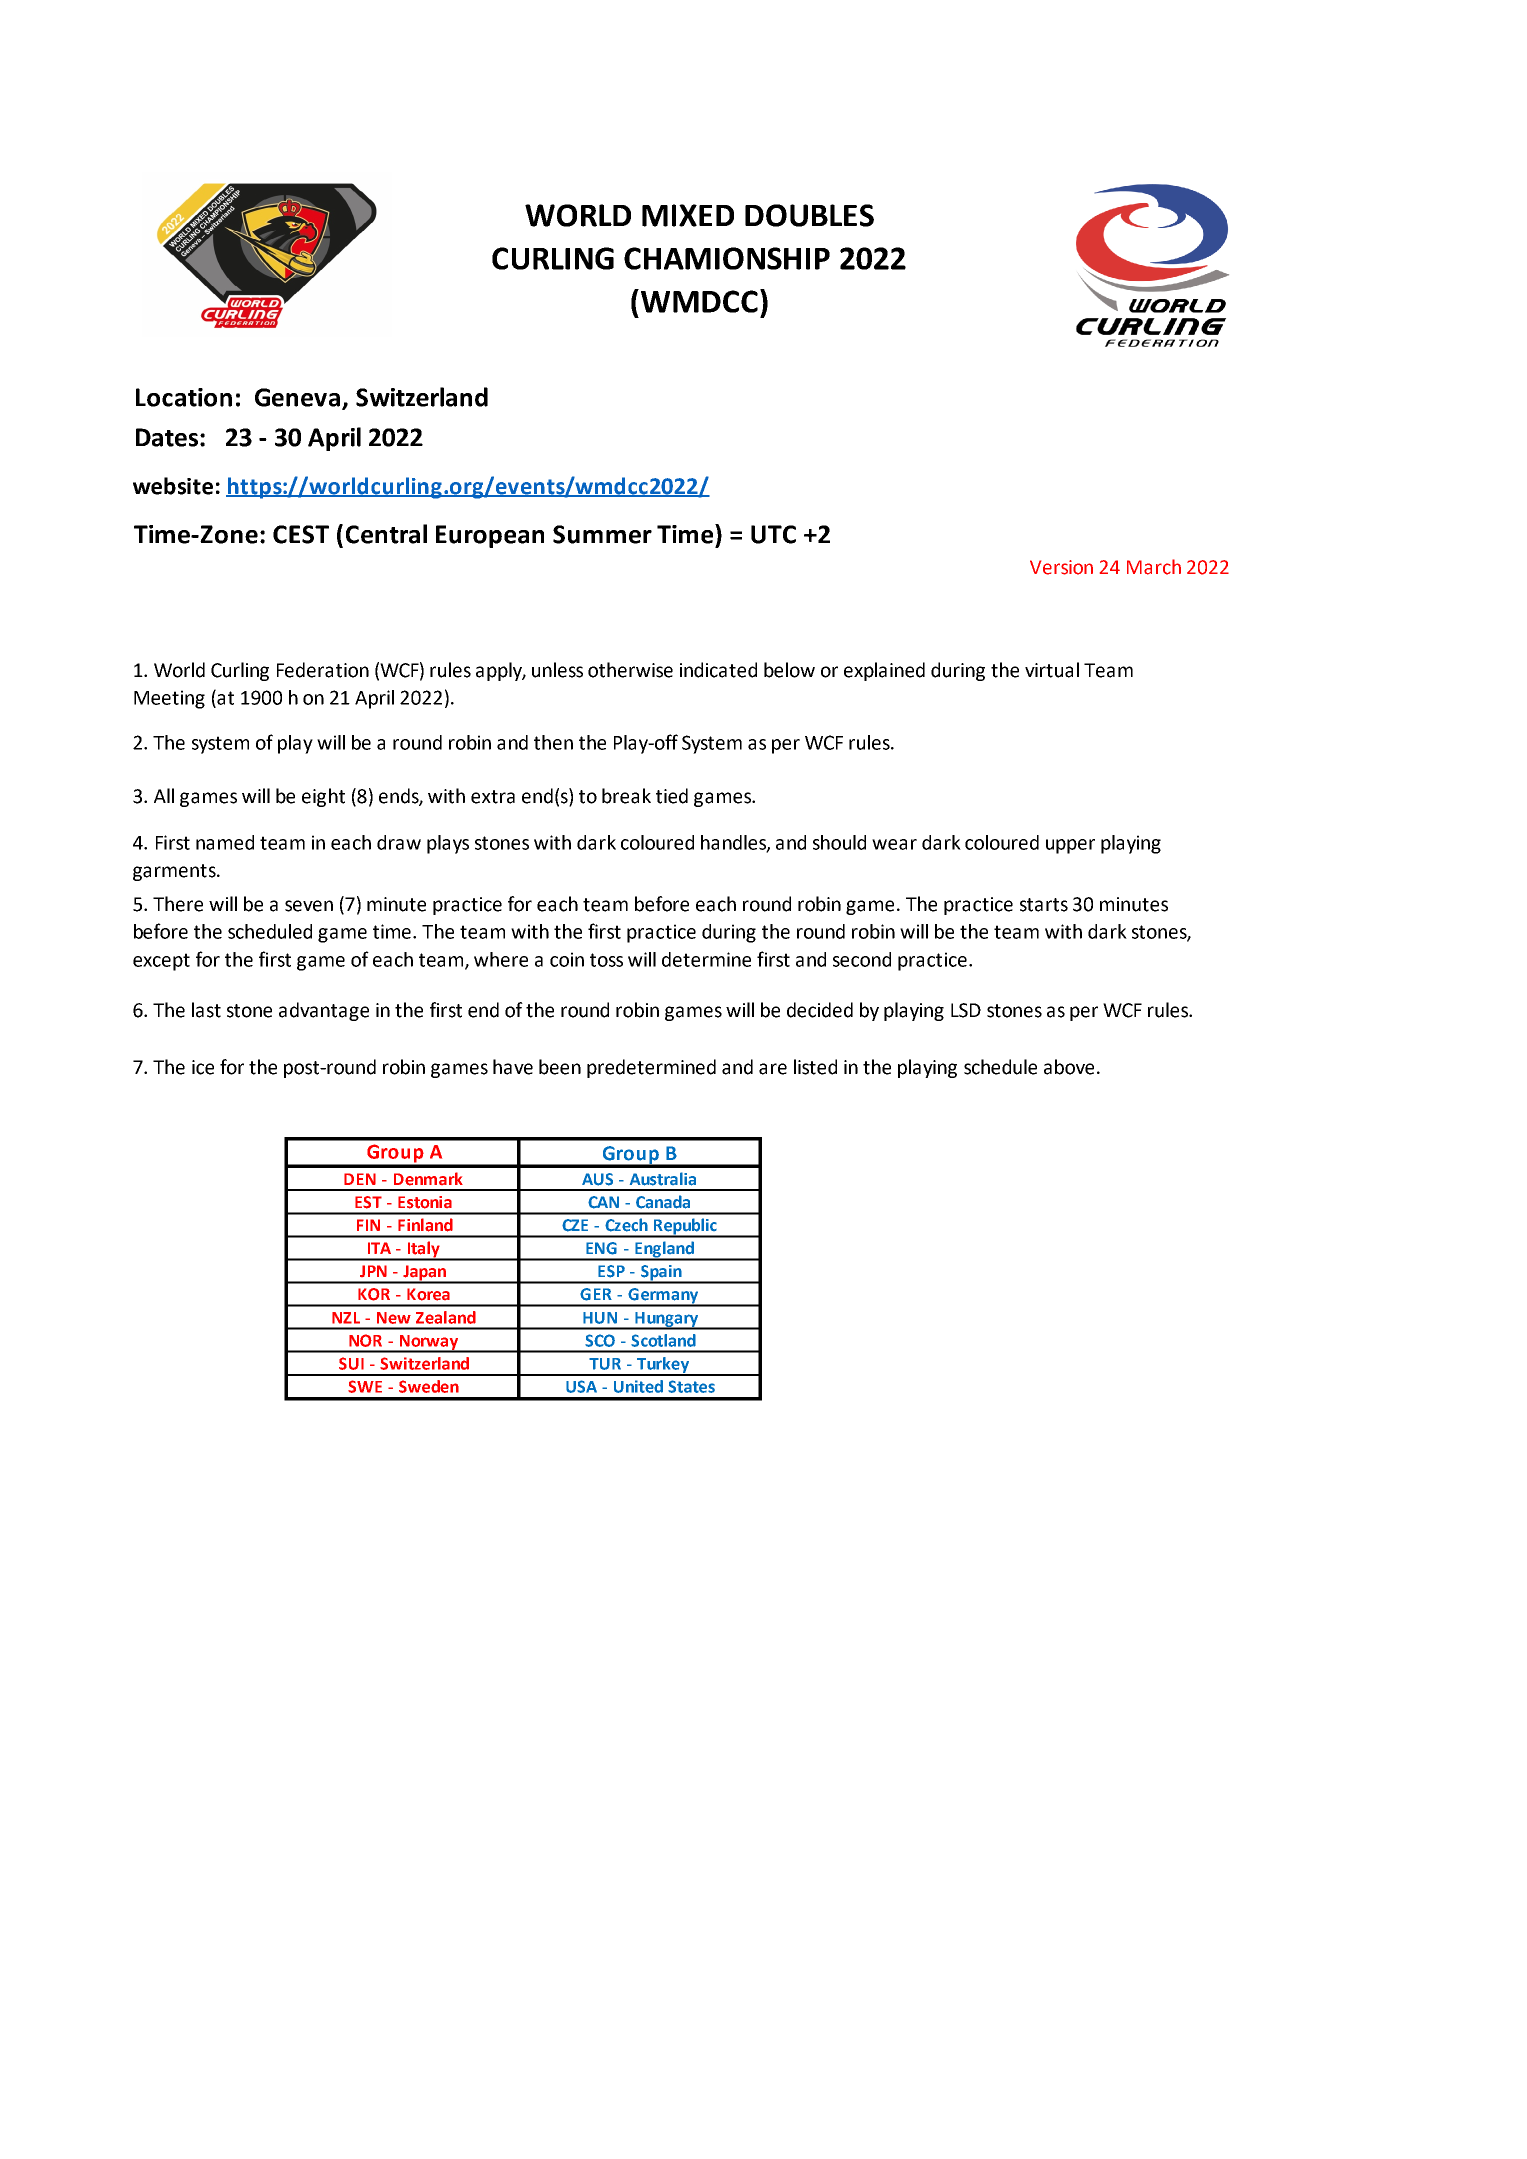 Image resolution: width=1527 pixels, height=2159 pixels. I want to click on MIXED, so click(688, 215).
